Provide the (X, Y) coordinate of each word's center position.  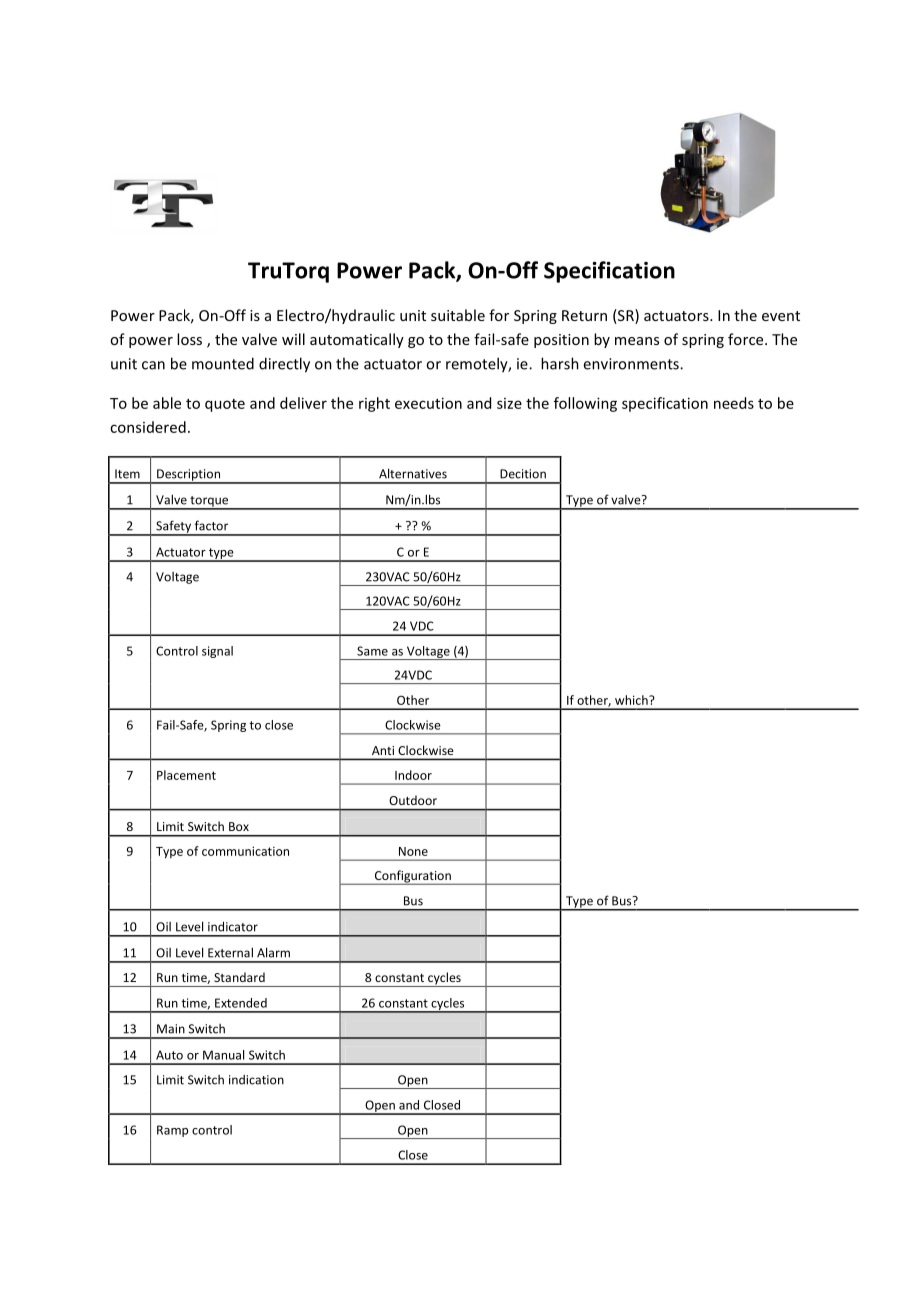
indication (256, 1080)
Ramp (172, 1131)
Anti (383, 750)
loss (189, 339)
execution (428, 403)
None (413, 851)
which (632, 700)
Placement (186, 775)
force (747, 339)
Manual (223, 1055)
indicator (233, 926)
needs (734, 403)
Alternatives (413, 473)
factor (211, 525)
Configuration (412, 877)
